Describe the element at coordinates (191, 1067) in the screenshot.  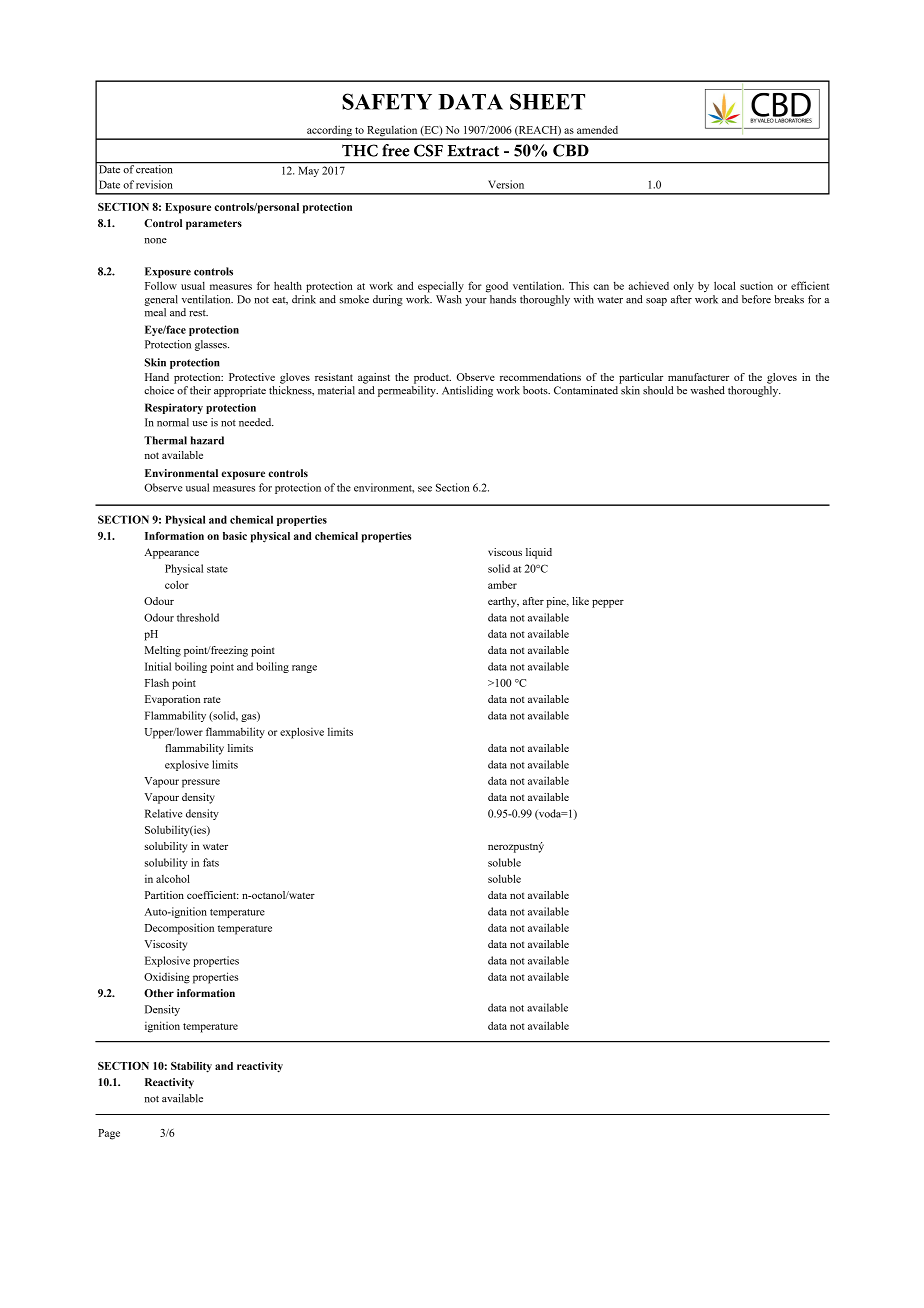
I see `Stability` at that location.
